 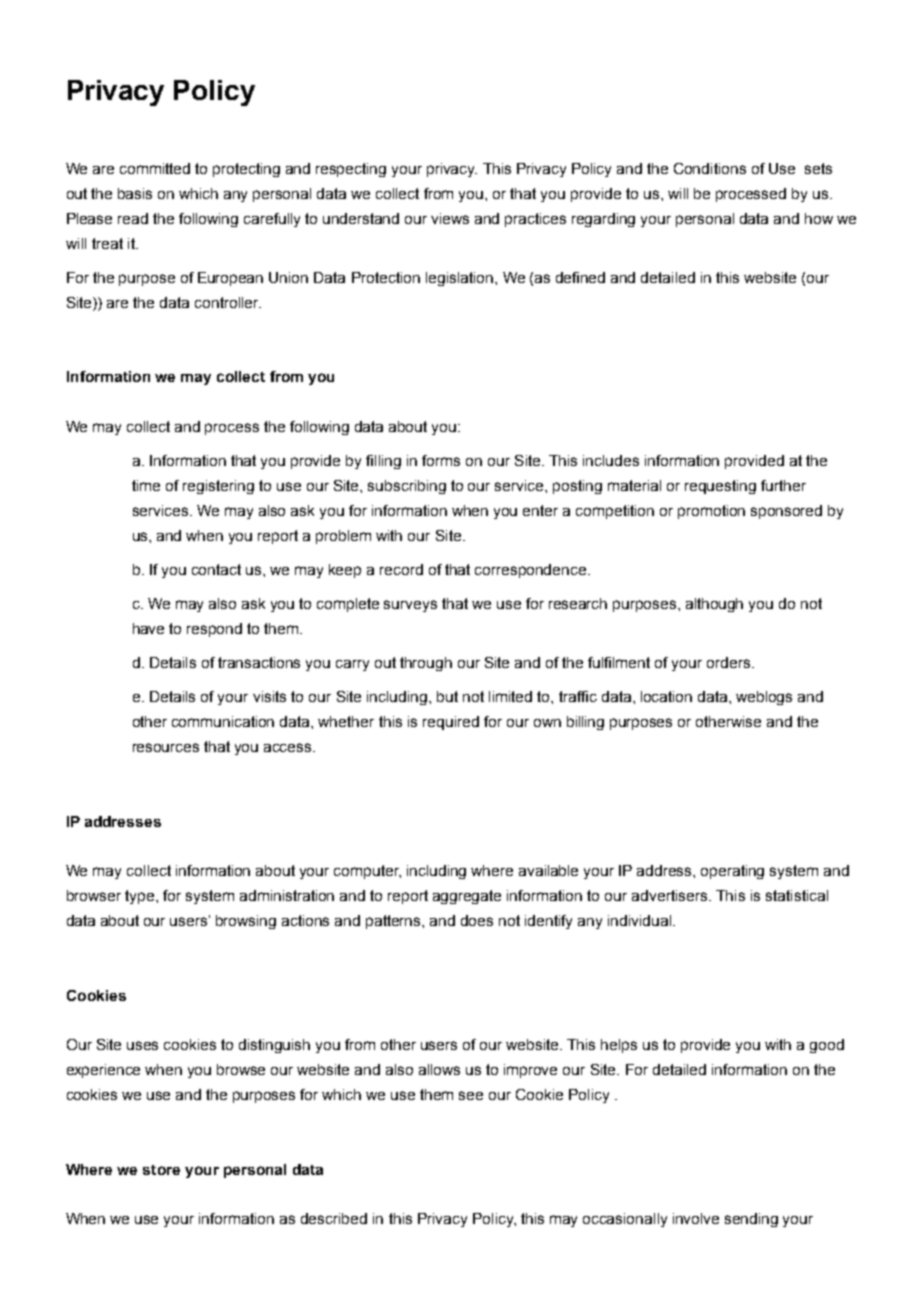 What do you see at coordinates (827, 1046) in the screenshot?
I see `good` at bounding box center [827, 1046].
